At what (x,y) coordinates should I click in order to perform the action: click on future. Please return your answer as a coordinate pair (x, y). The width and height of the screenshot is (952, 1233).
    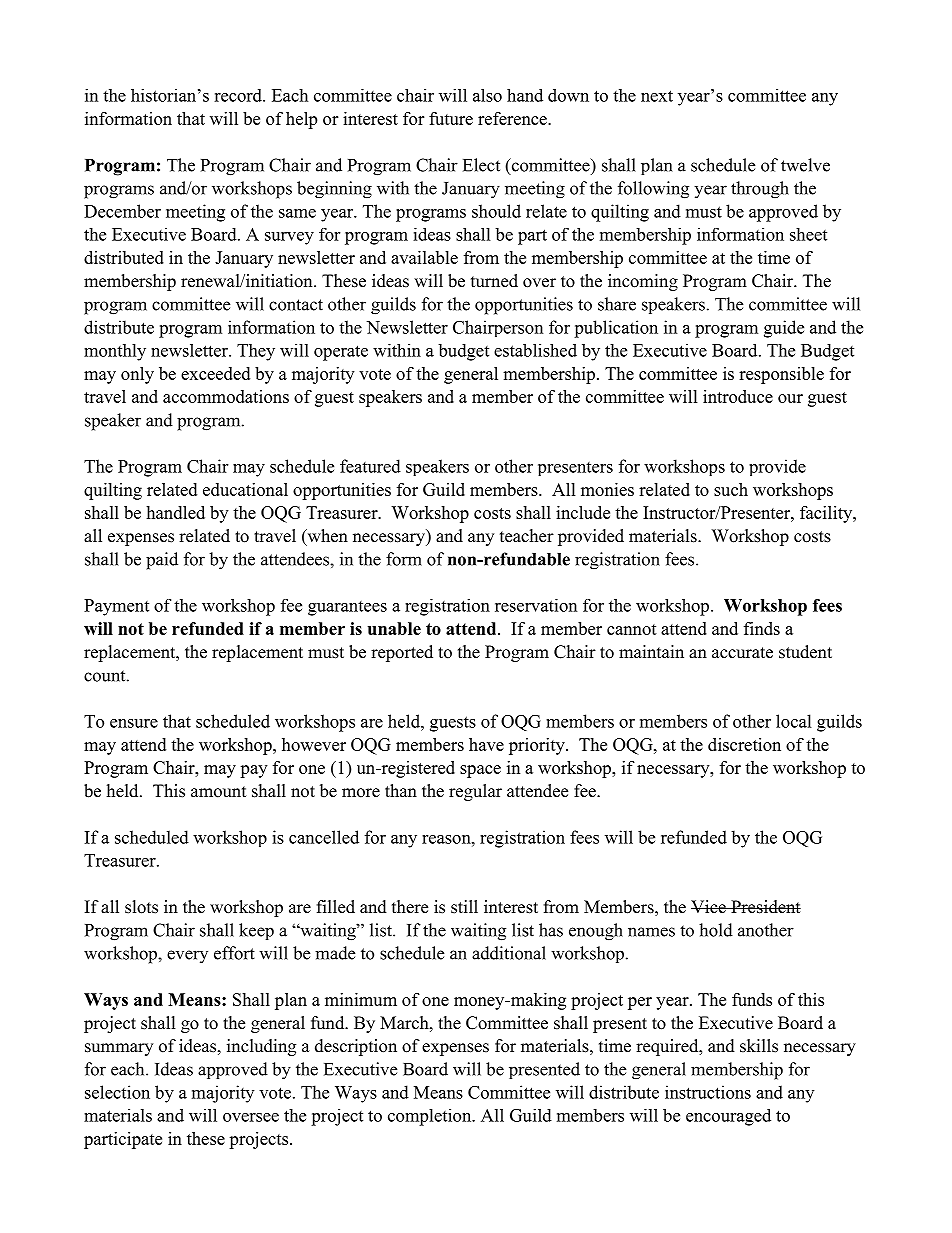
    Looking at the image, I should click on (451, 118).
